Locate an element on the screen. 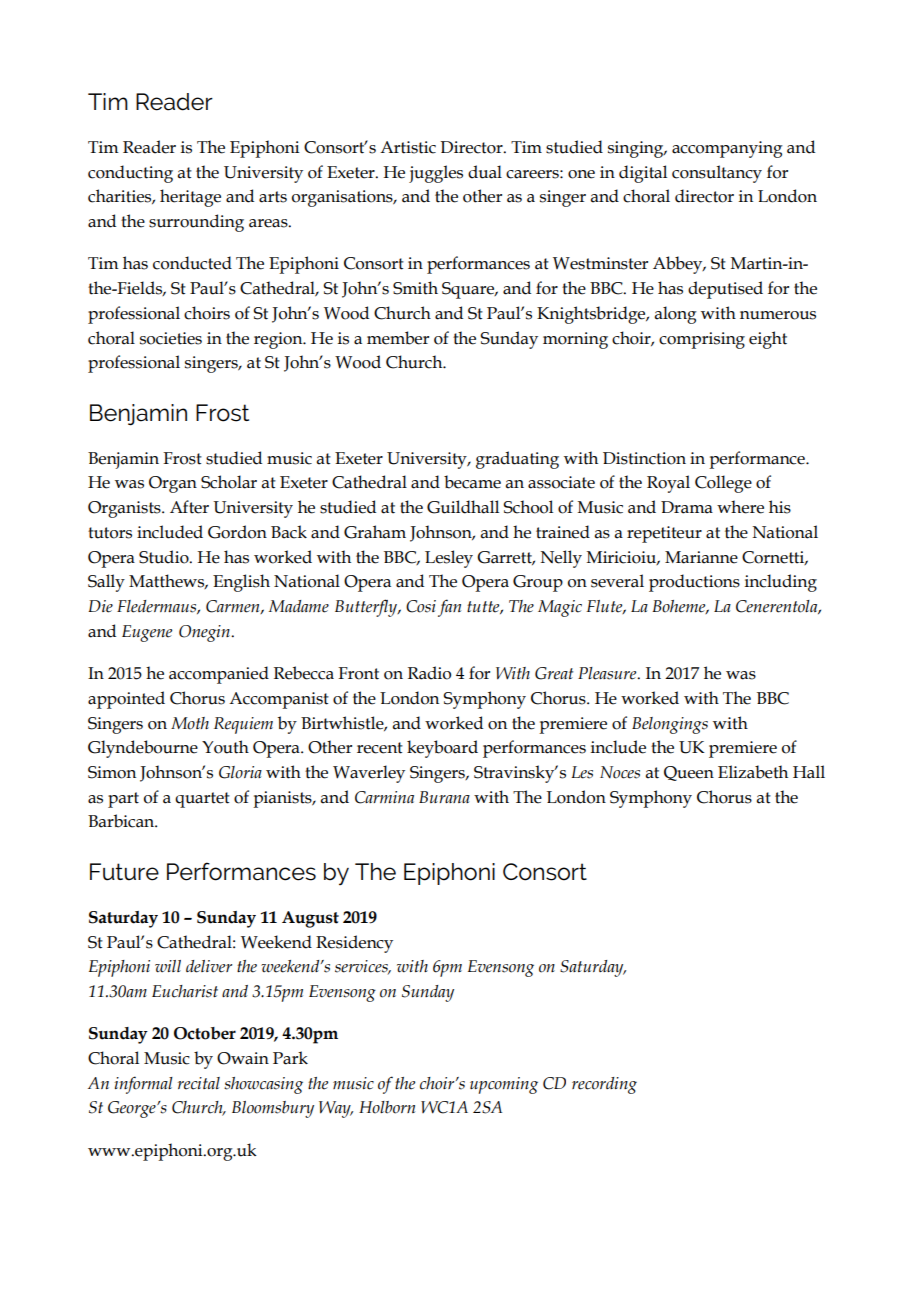 This screenshot has width=924, height=1308. Queen is located at coordinates (689, 773).
